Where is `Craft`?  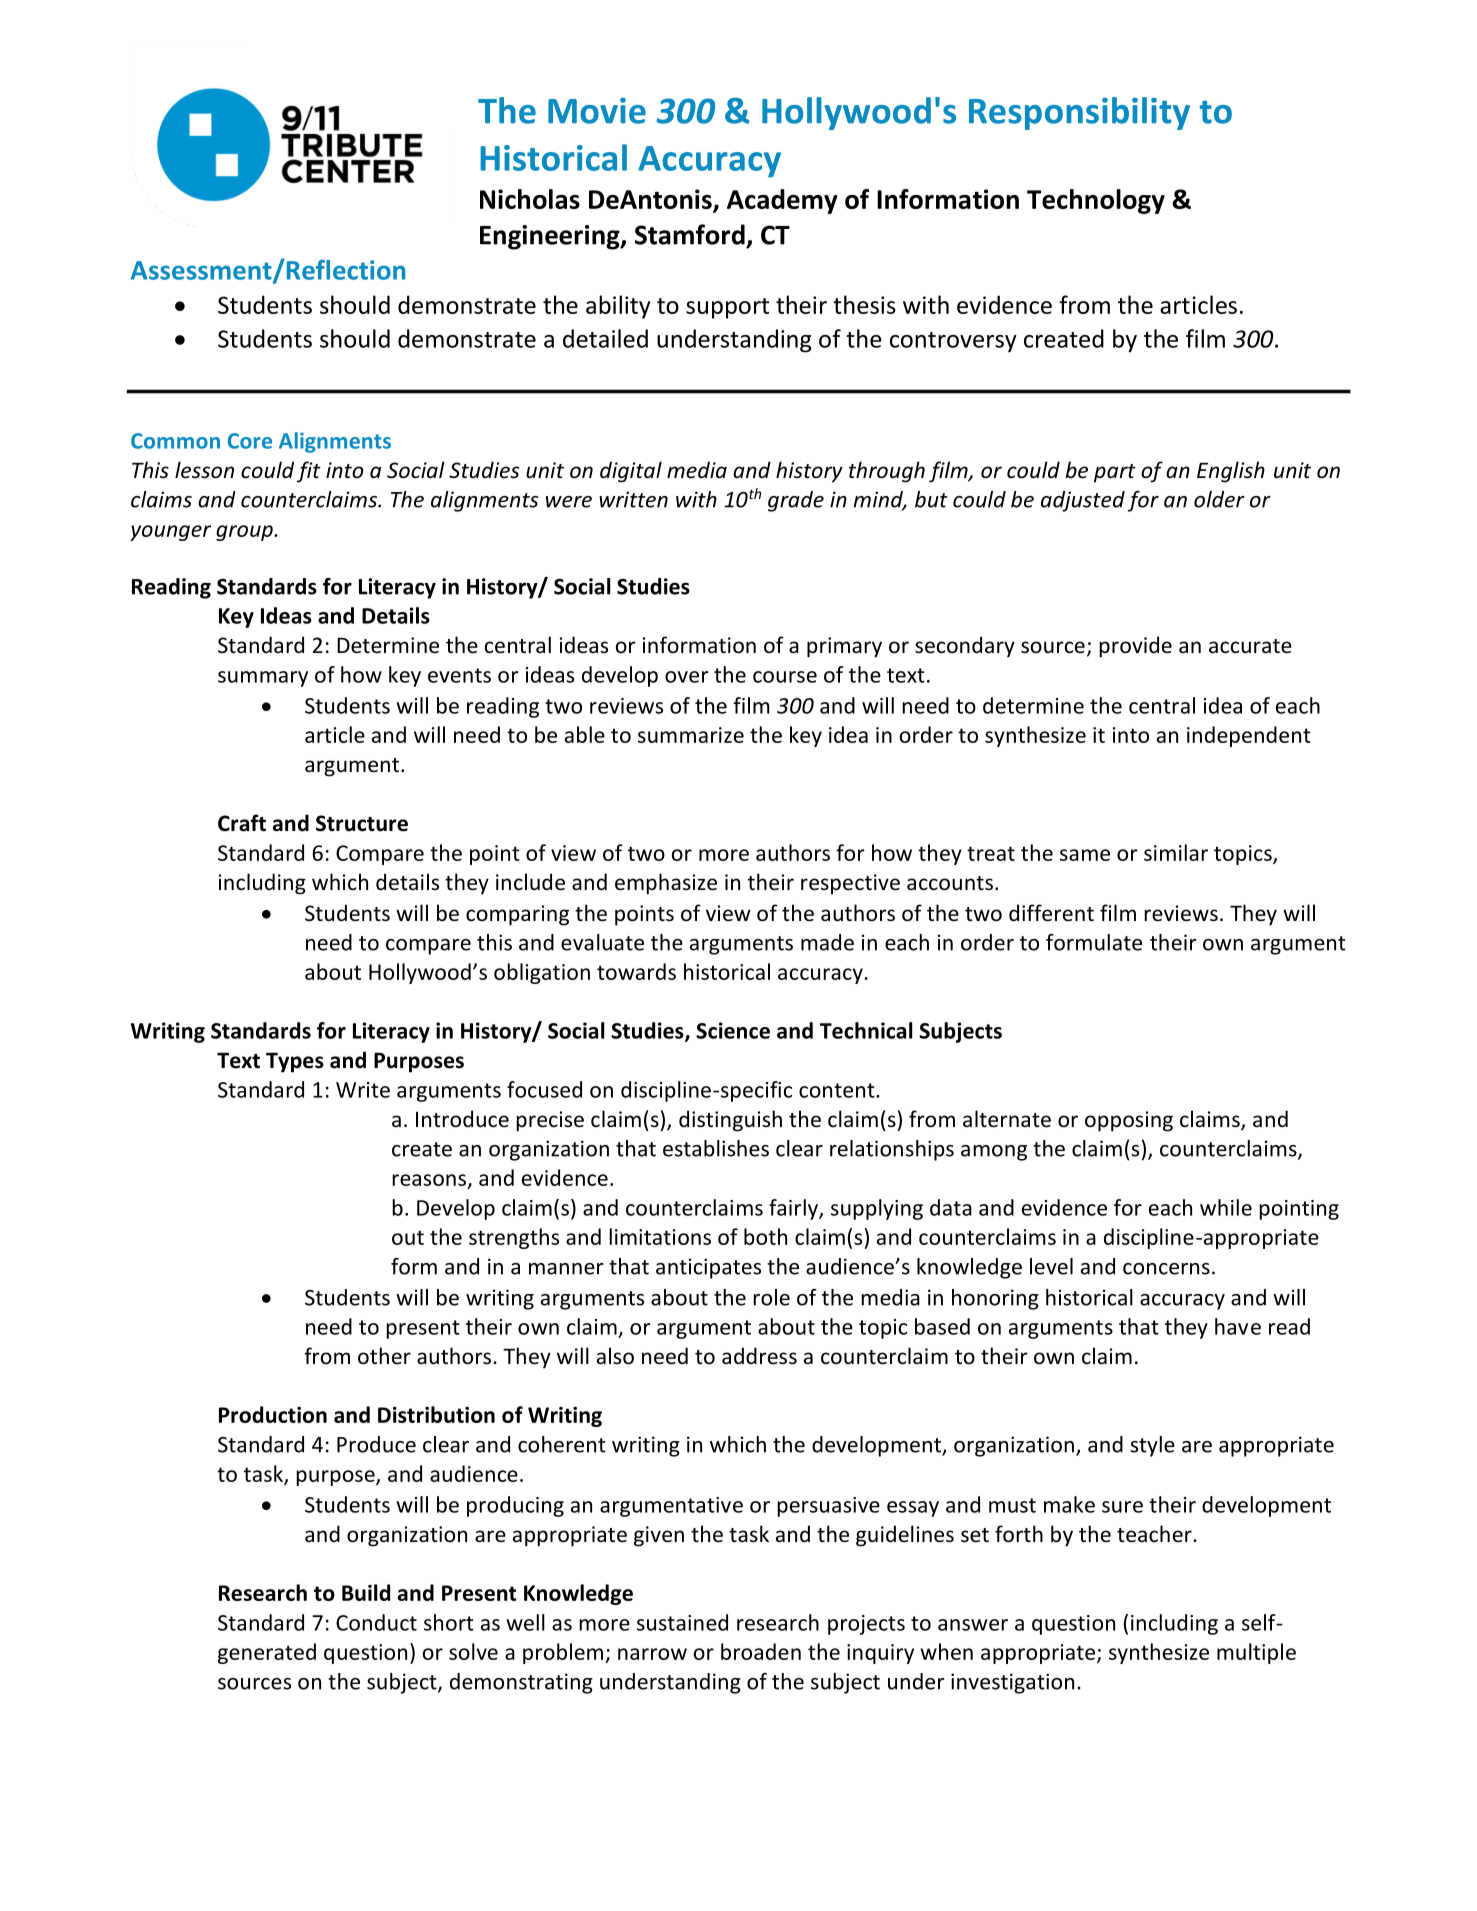
Craft is located at coordinates (242, 823).
